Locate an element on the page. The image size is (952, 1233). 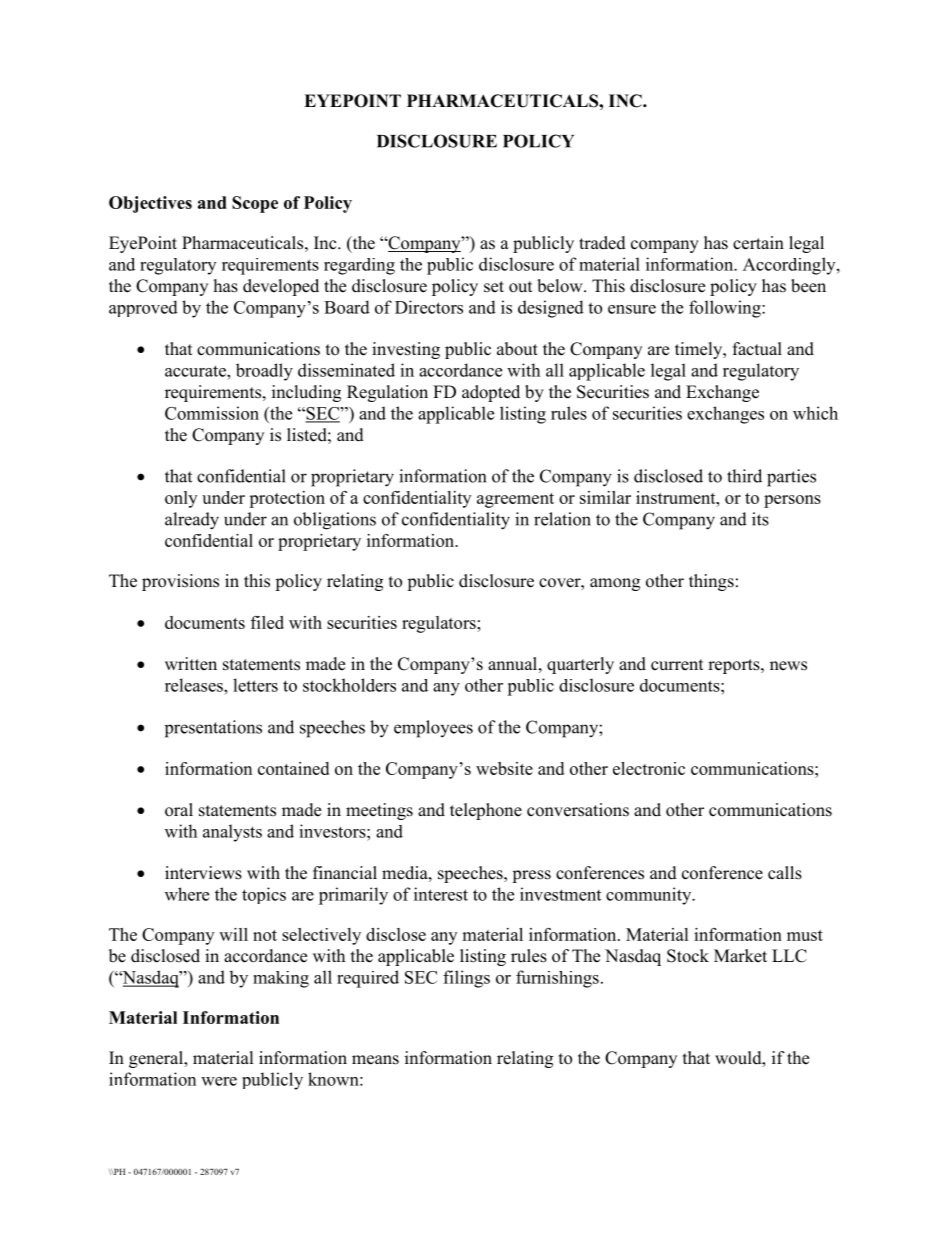
reports is located at coordinates (735, 666).
